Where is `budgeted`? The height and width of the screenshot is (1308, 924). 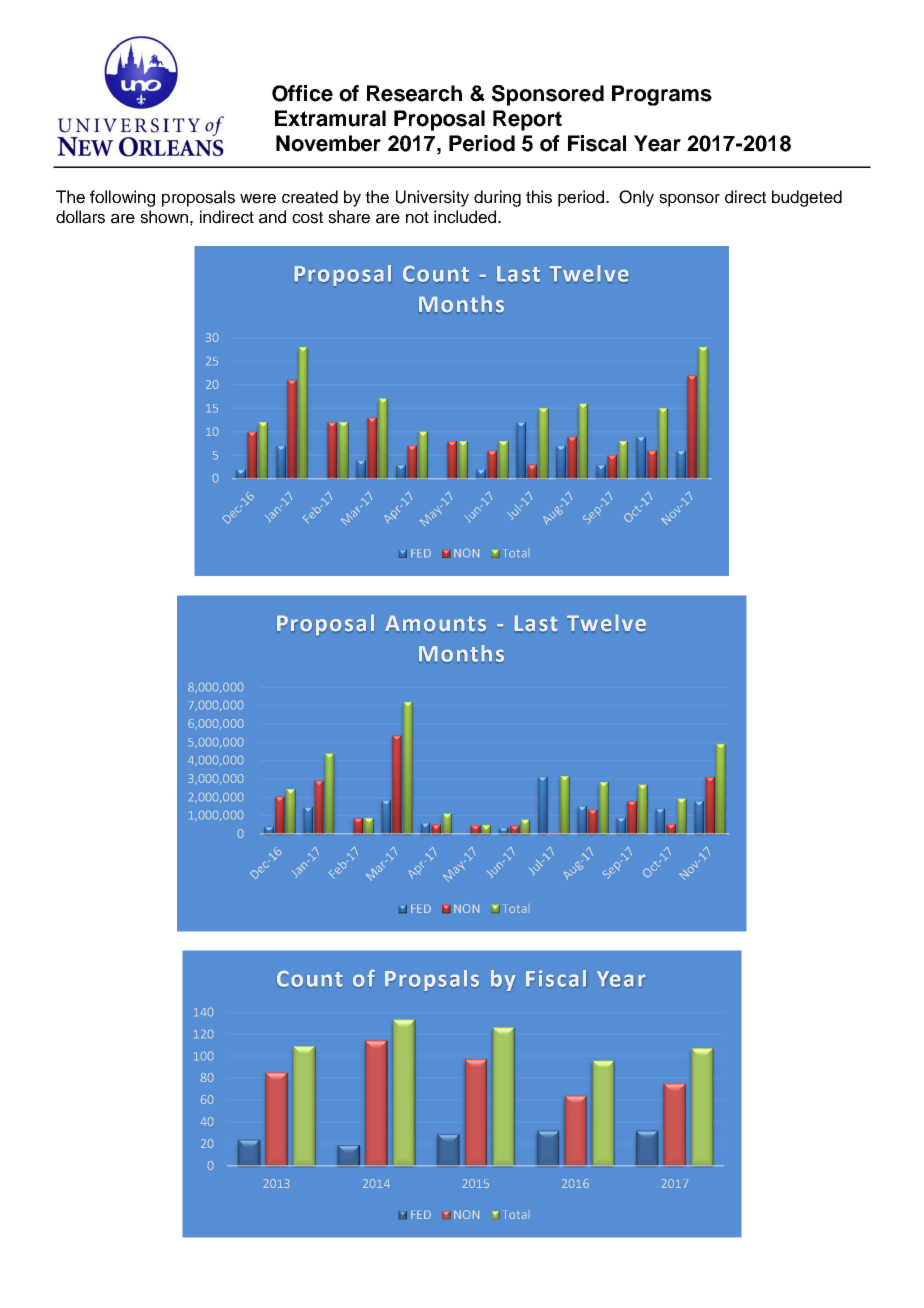 budgeted is located at coordinates (807, 198).
